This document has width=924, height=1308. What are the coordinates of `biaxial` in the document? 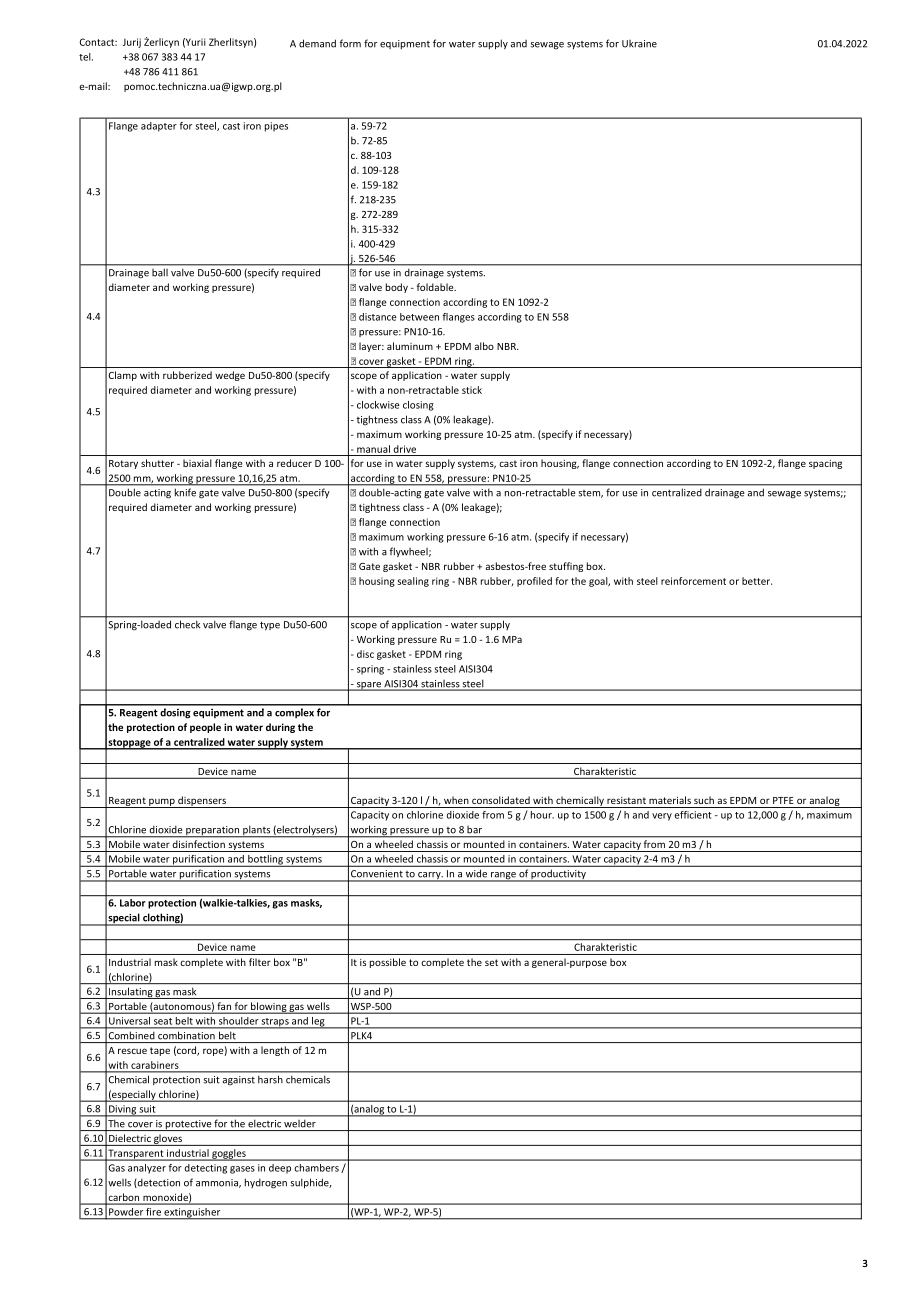 It's located at (197, 463).
